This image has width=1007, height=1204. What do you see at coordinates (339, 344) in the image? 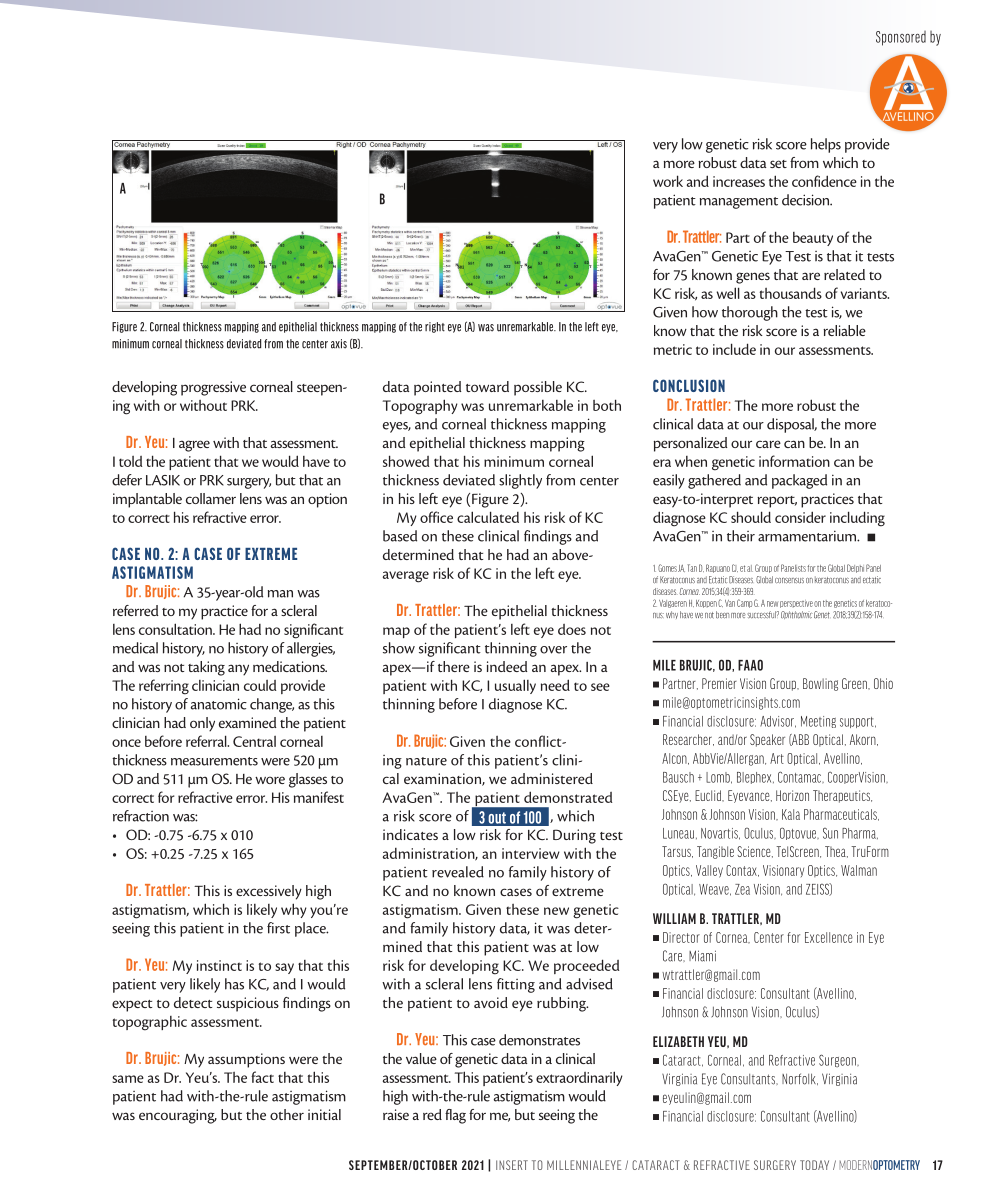
I see `axis` at bounding box center [339, 344].
